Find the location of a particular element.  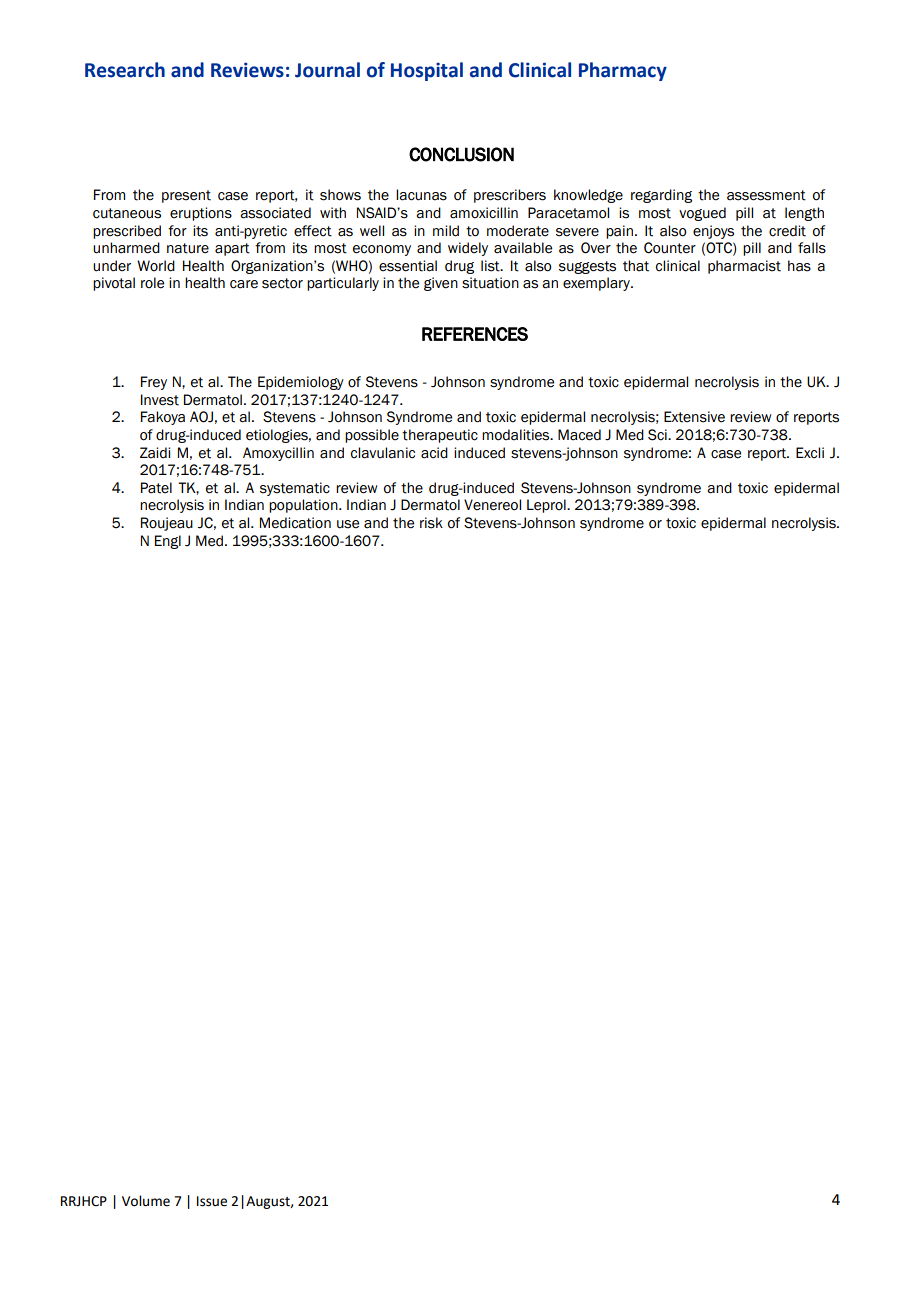

acid is located at coordinates (434, 453).
